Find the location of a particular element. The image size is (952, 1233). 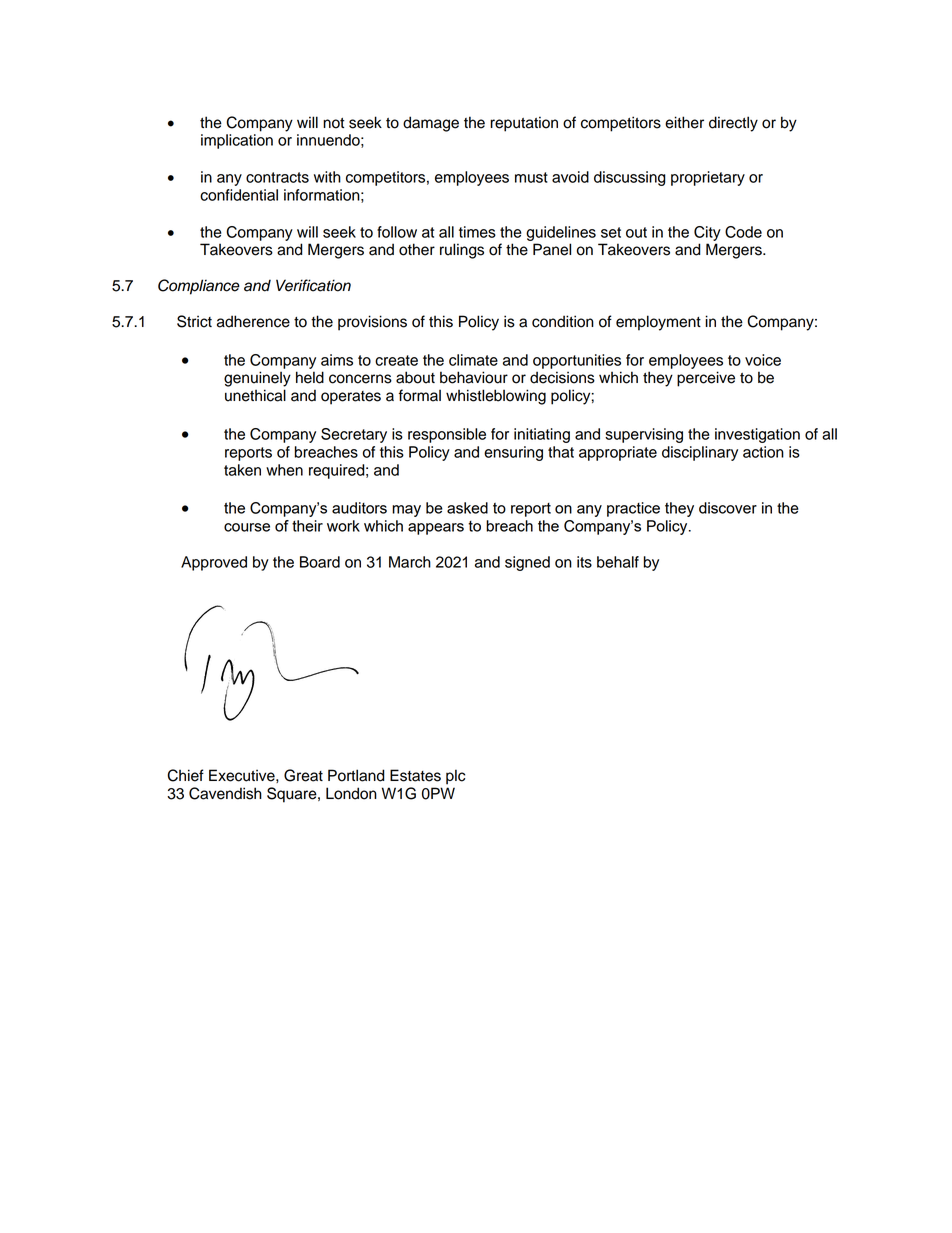

Approved is located at coordinates (214, 563).
